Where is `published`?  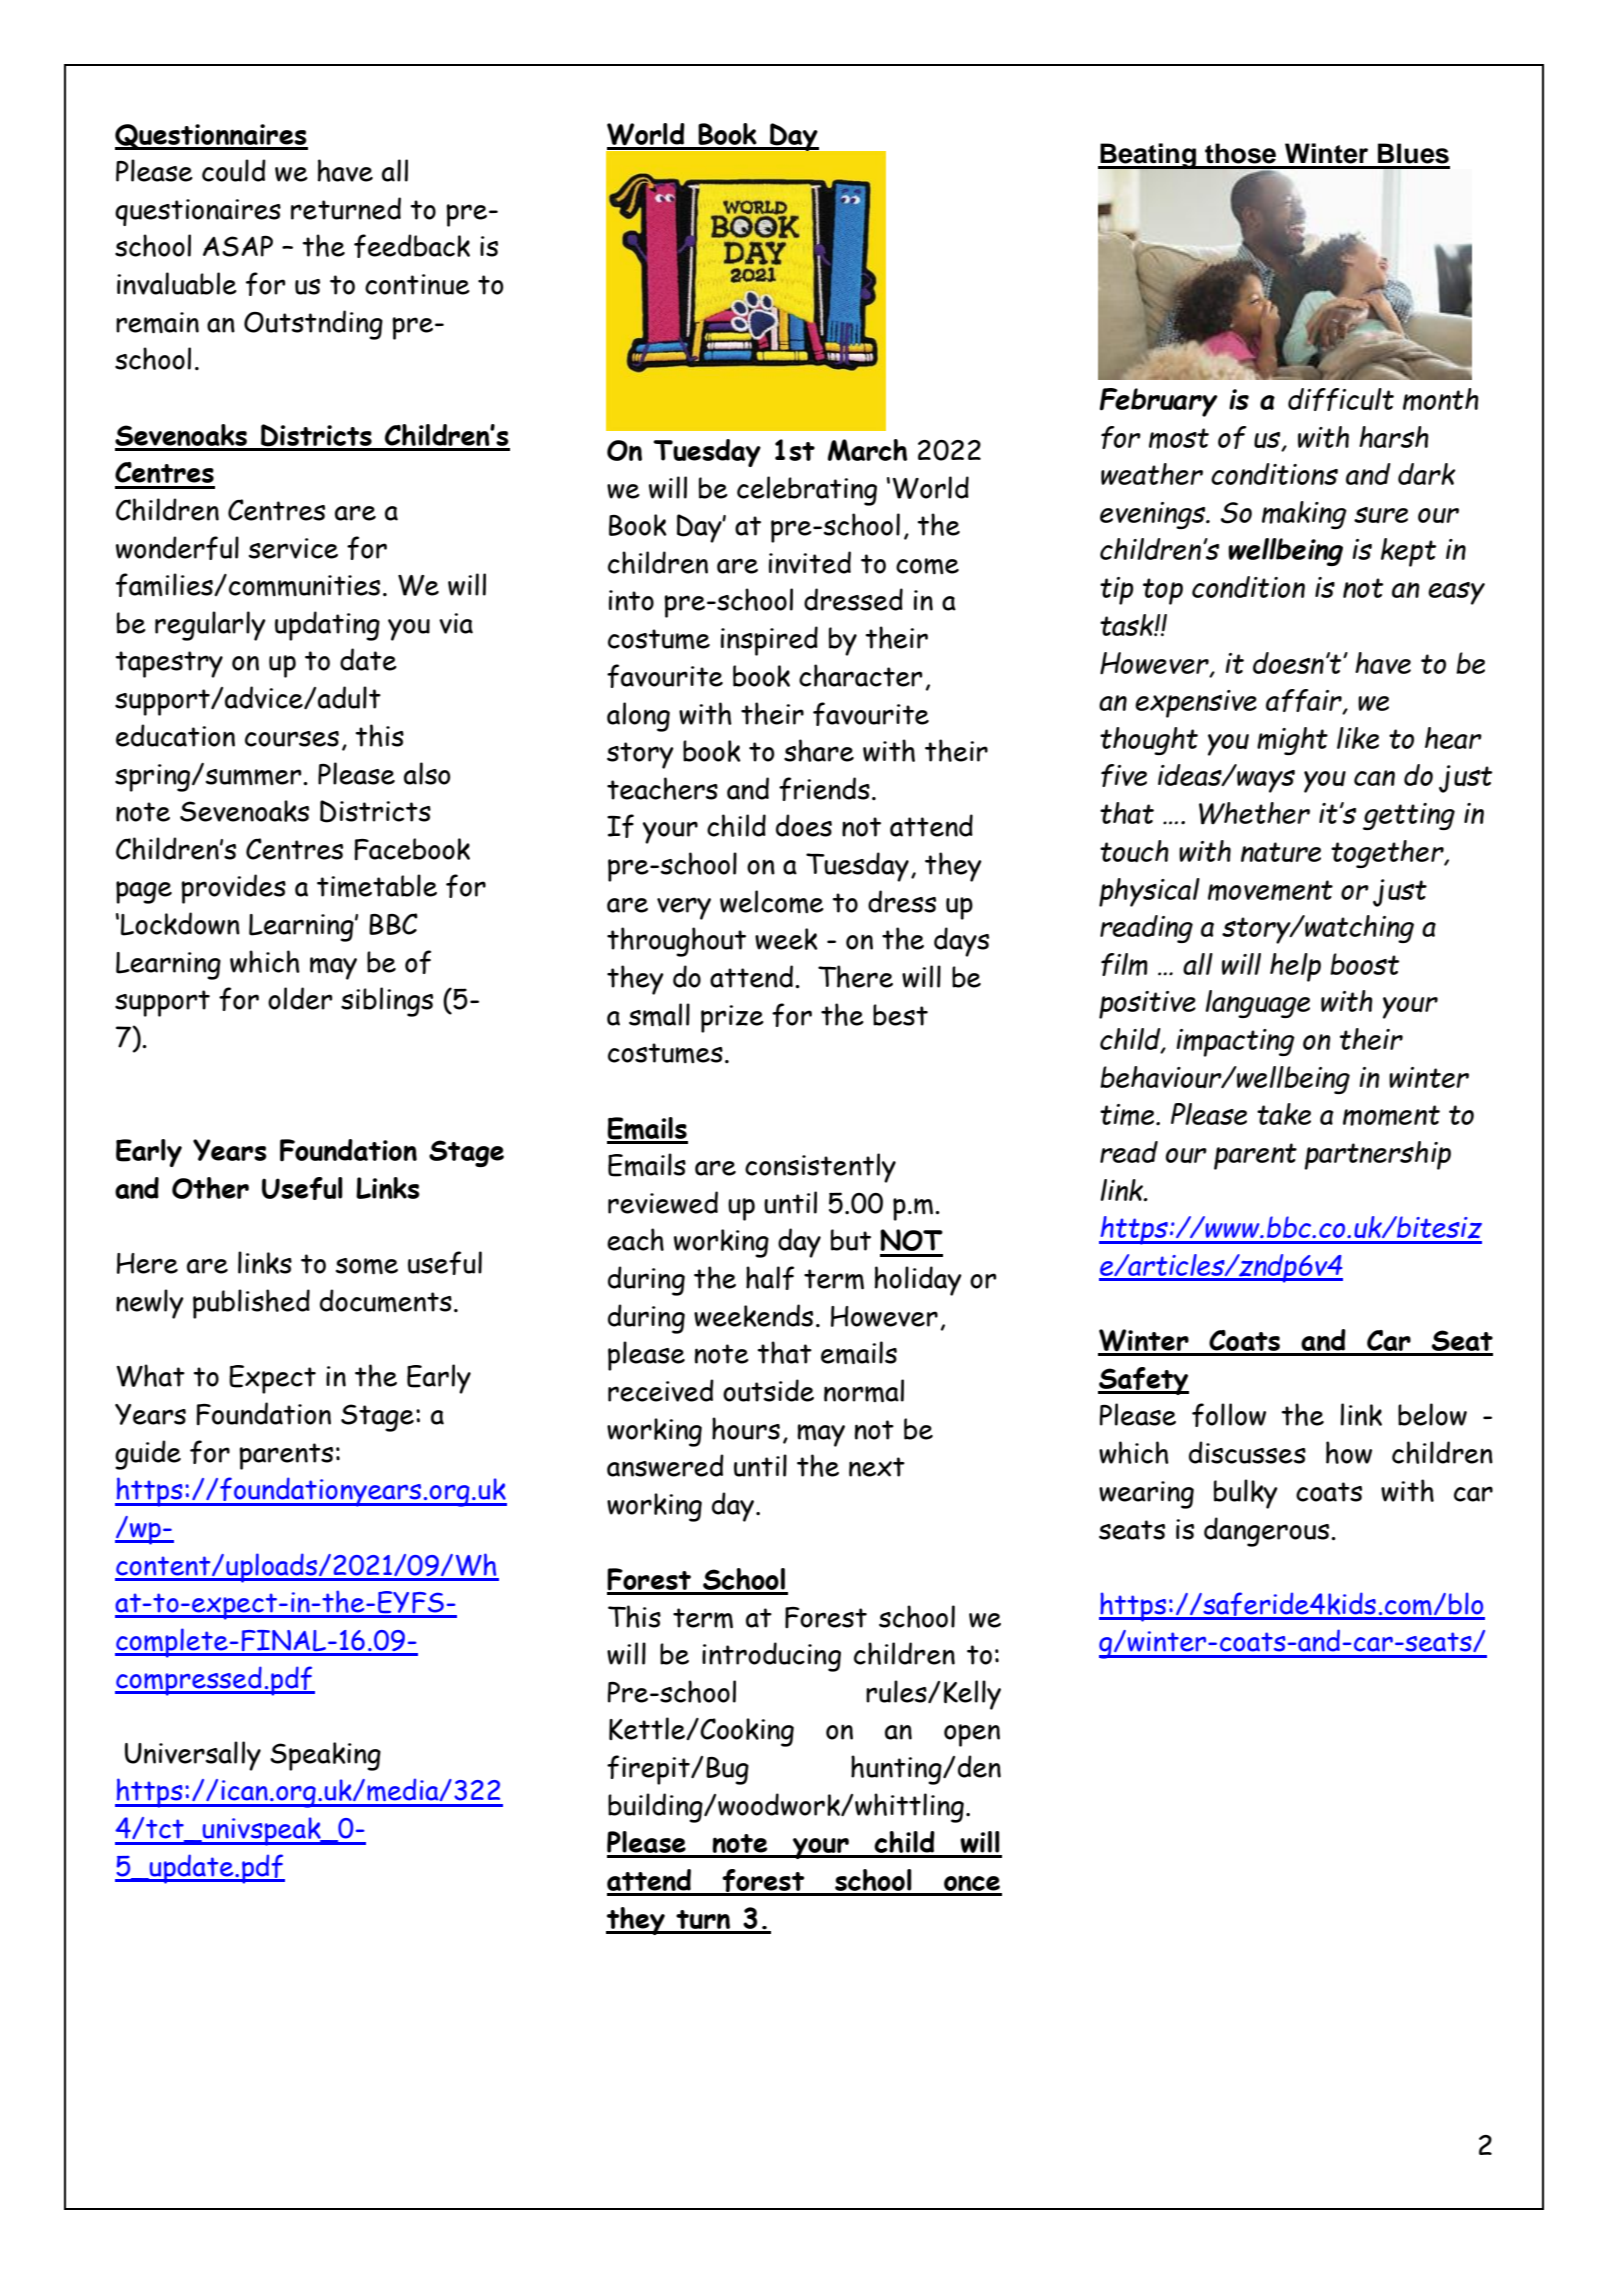
published is located at coordinates (251, 1304).
